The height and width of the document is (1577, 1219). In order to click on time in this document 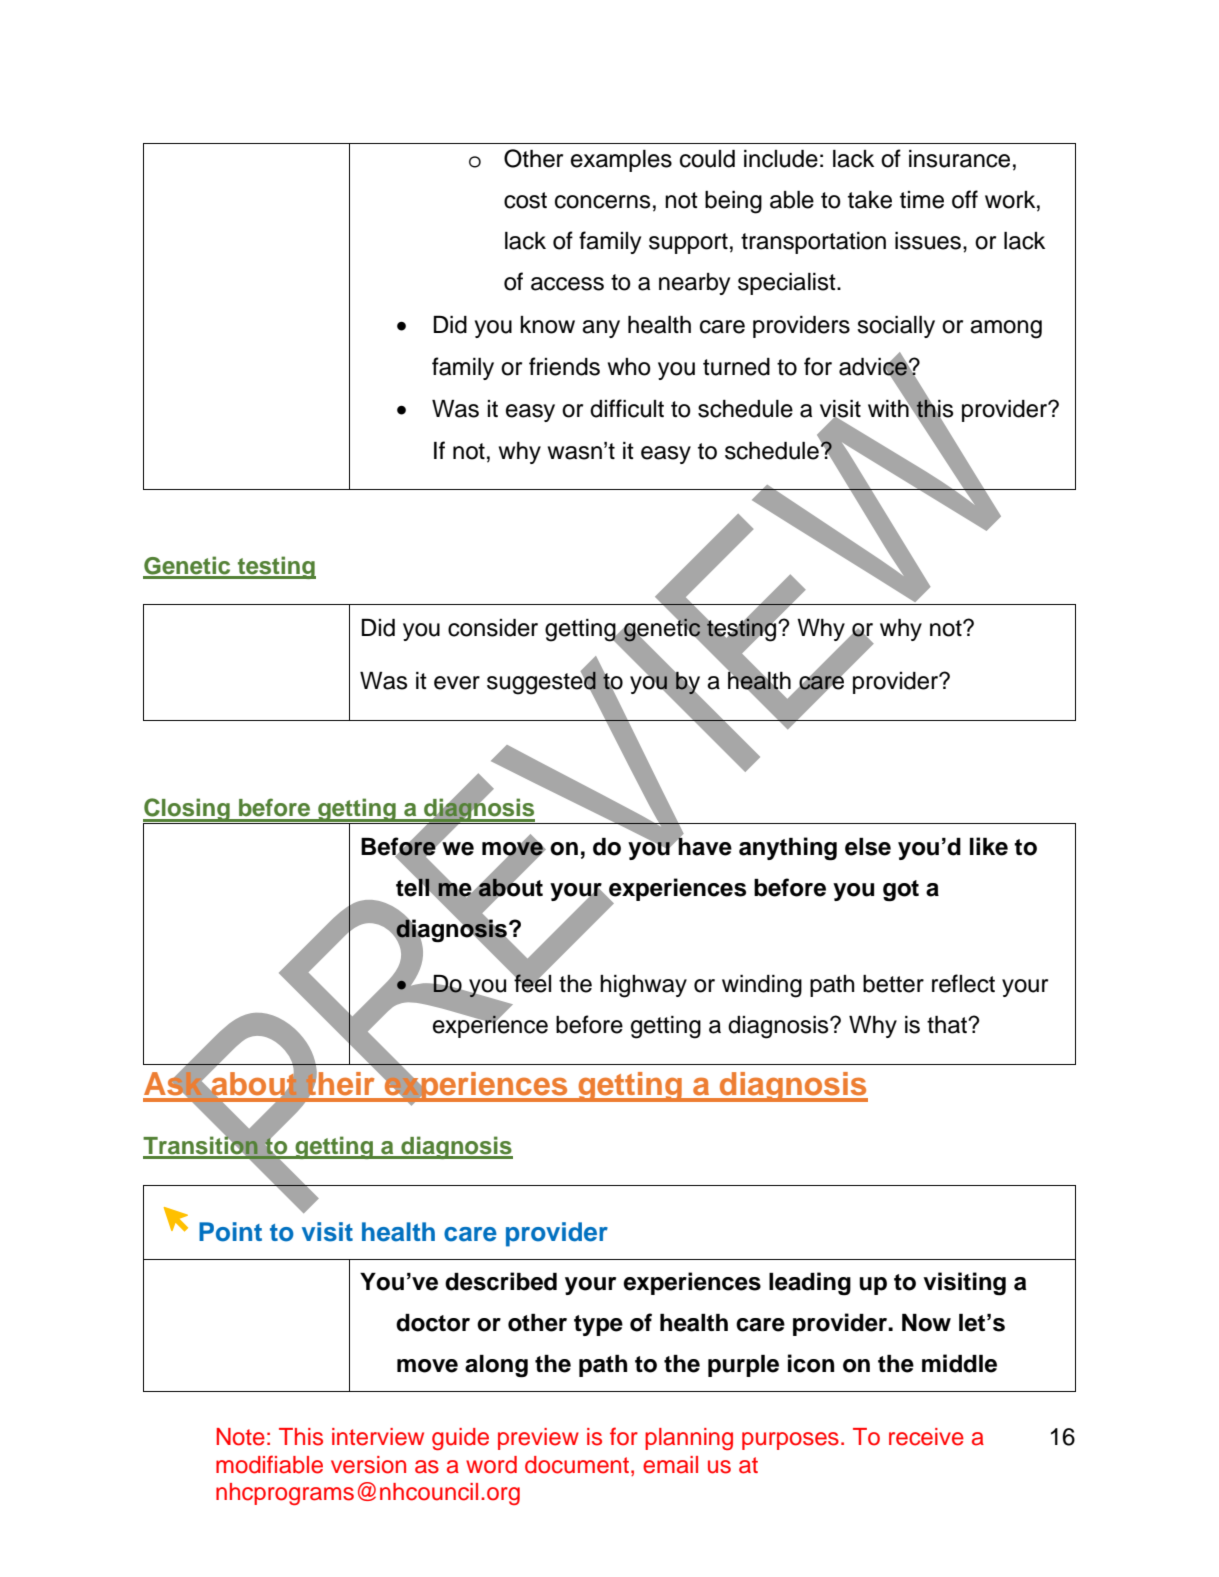, I will do `click(922, 200)`.
